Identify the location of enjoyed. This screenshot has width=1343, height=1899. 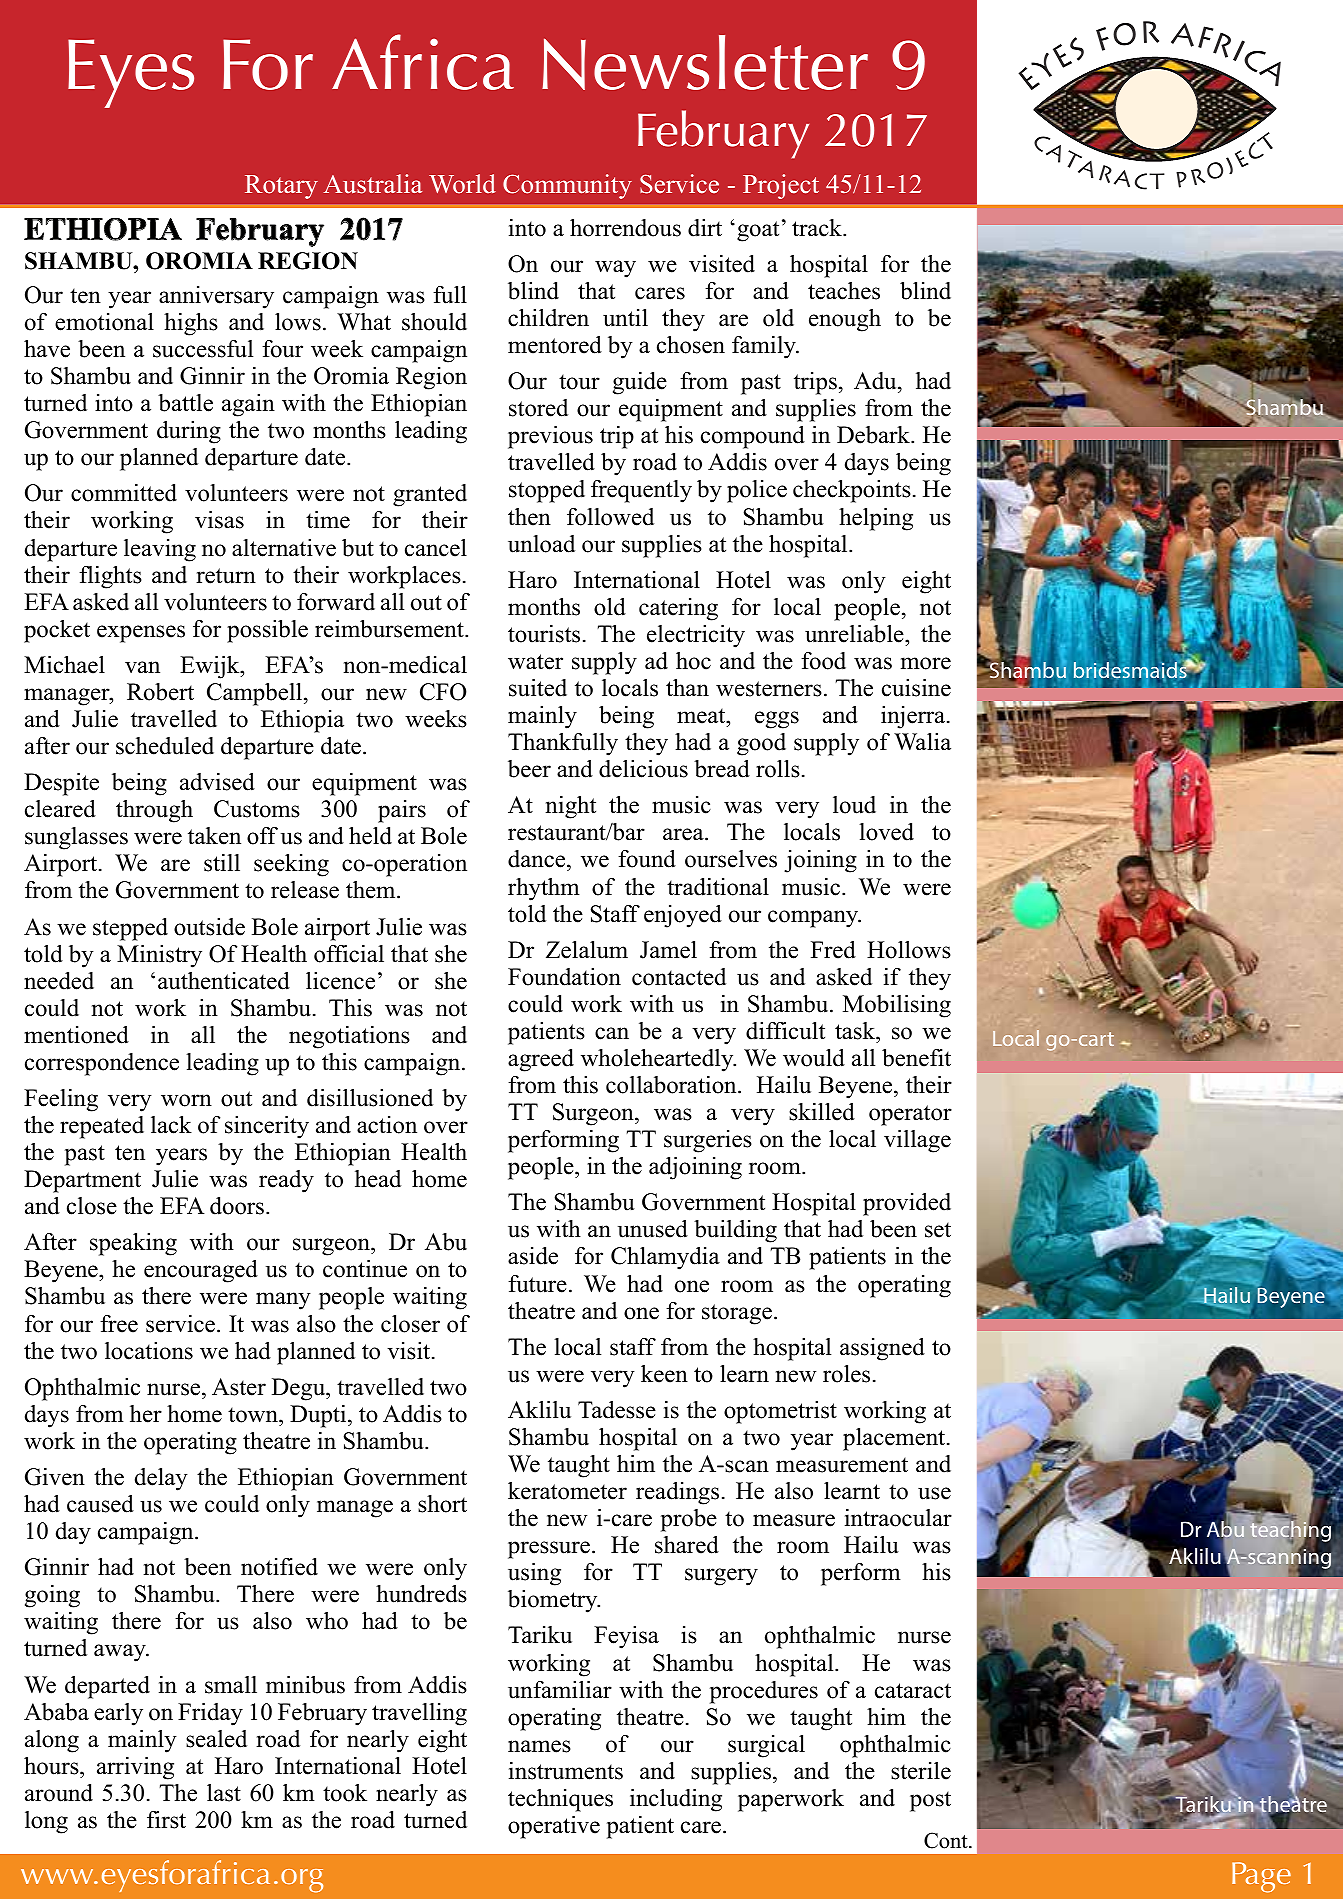
(683, 916).
